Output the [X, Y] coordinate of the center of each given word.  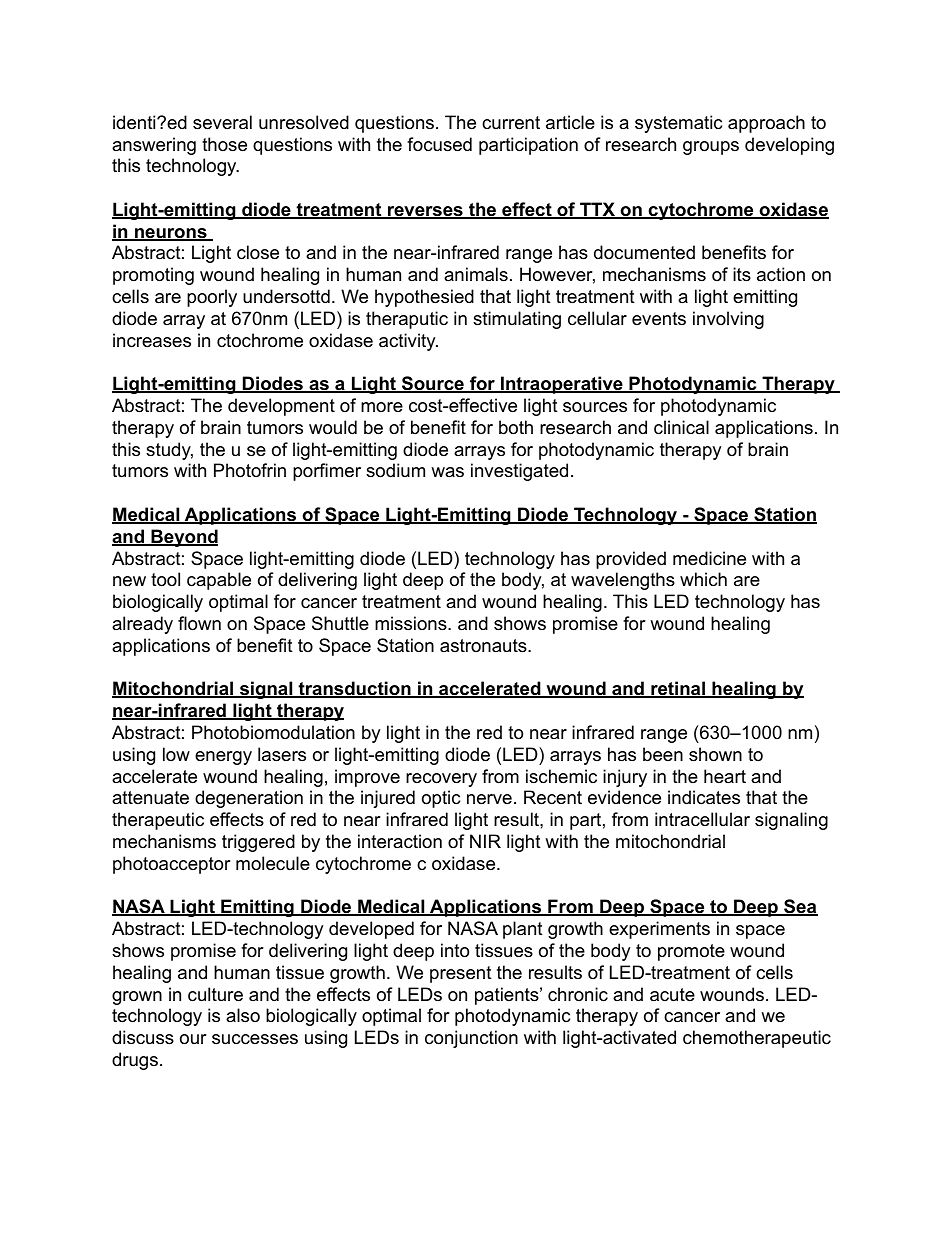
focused [439, 144]
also [243, 1015]
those [224, 144]
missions [412, 623]
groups [711, 148]
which [703, 579]
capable [219, 581]
